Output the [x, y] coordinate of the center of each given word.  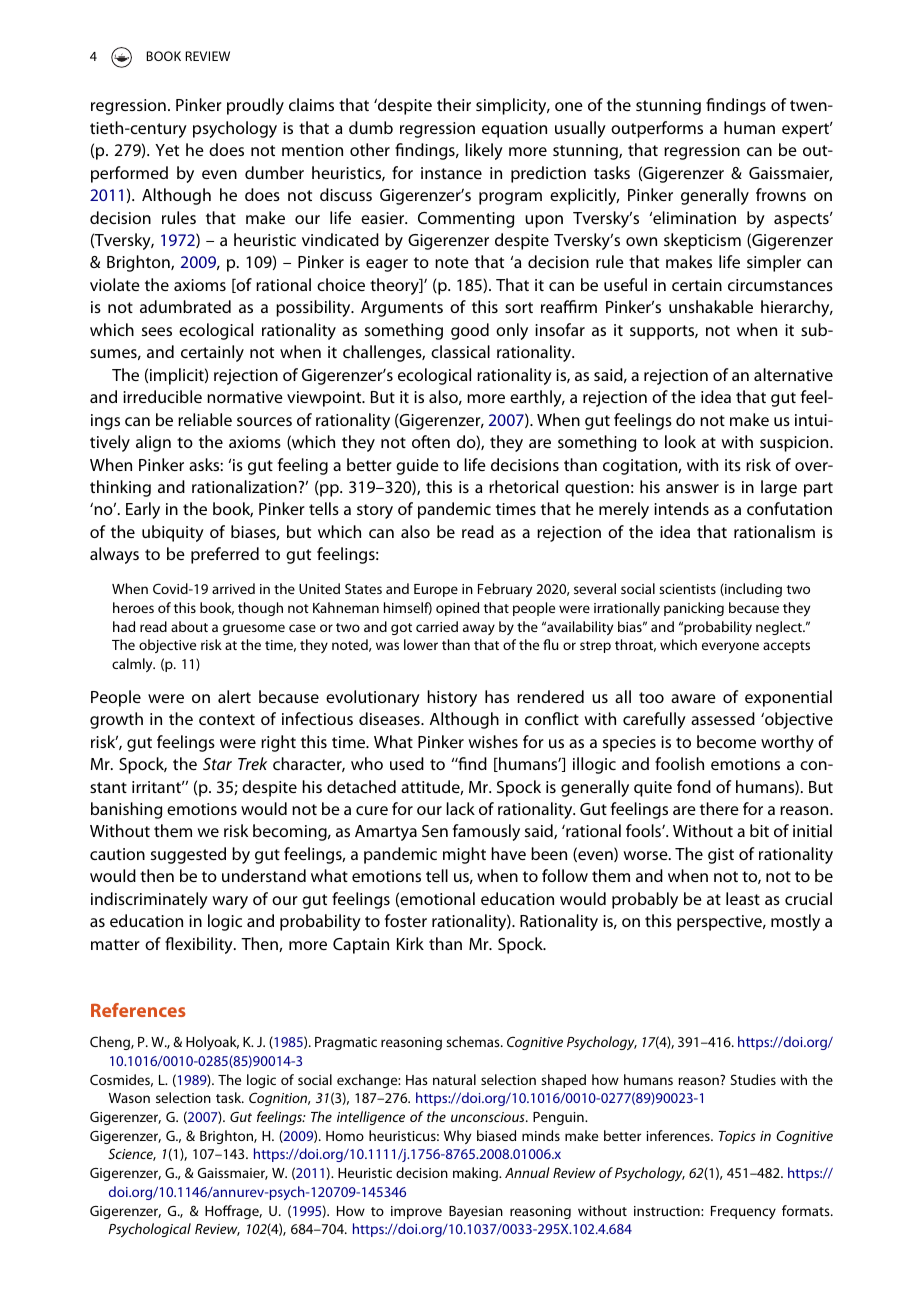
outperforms [657, 129]
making [476, 1174]
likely [484, 151]
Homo [345, 1136]
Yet [167, 150]
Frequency [743, 1212]
